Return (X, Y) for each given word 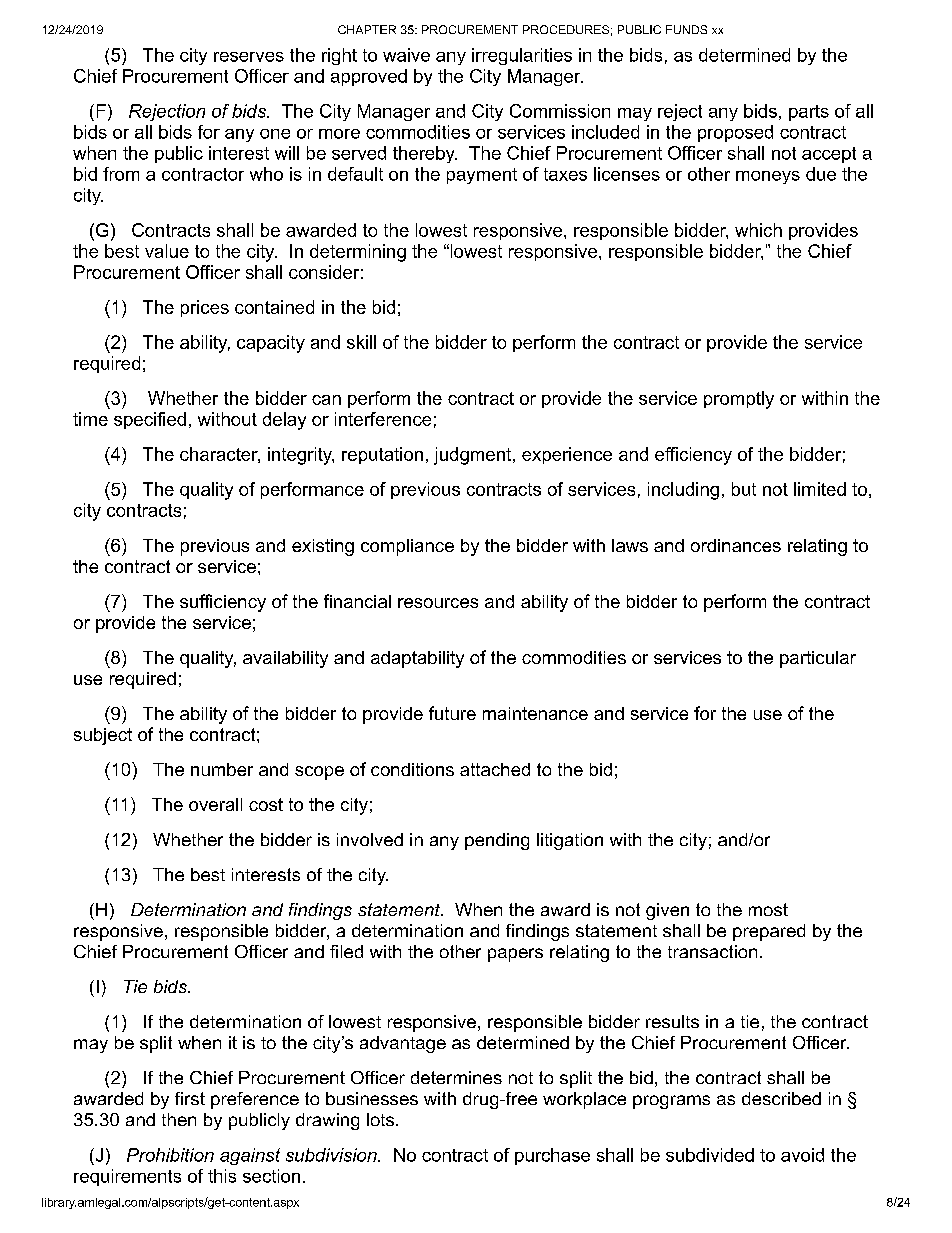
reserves (249, 57)
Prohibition (170, 1155)
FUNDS (686, 29)
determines (456, 1077)
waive (406, 55)
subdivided (710, 1155)
